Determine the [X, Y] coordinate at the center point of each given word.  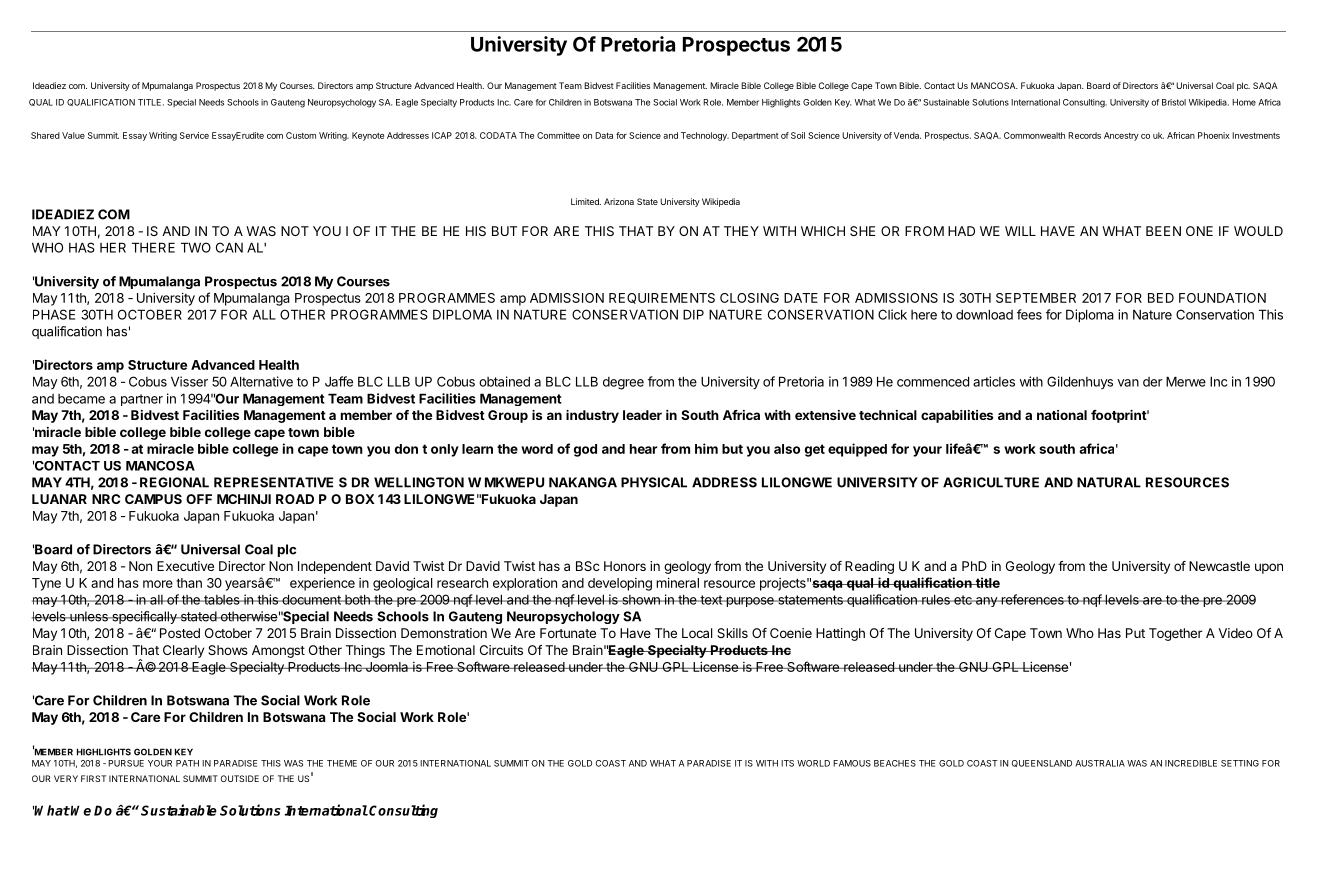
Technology [705, 136]
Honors [625, 566]
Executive [185, 566]
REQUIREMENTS [662, 298]
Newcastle [1219, 566]
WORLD [813, 763]
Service [194, 135]
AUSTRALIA [1100, 763]
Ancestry [1121, 136]
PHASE [54, 314]
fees [1029, 314]
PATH [187, 763]
